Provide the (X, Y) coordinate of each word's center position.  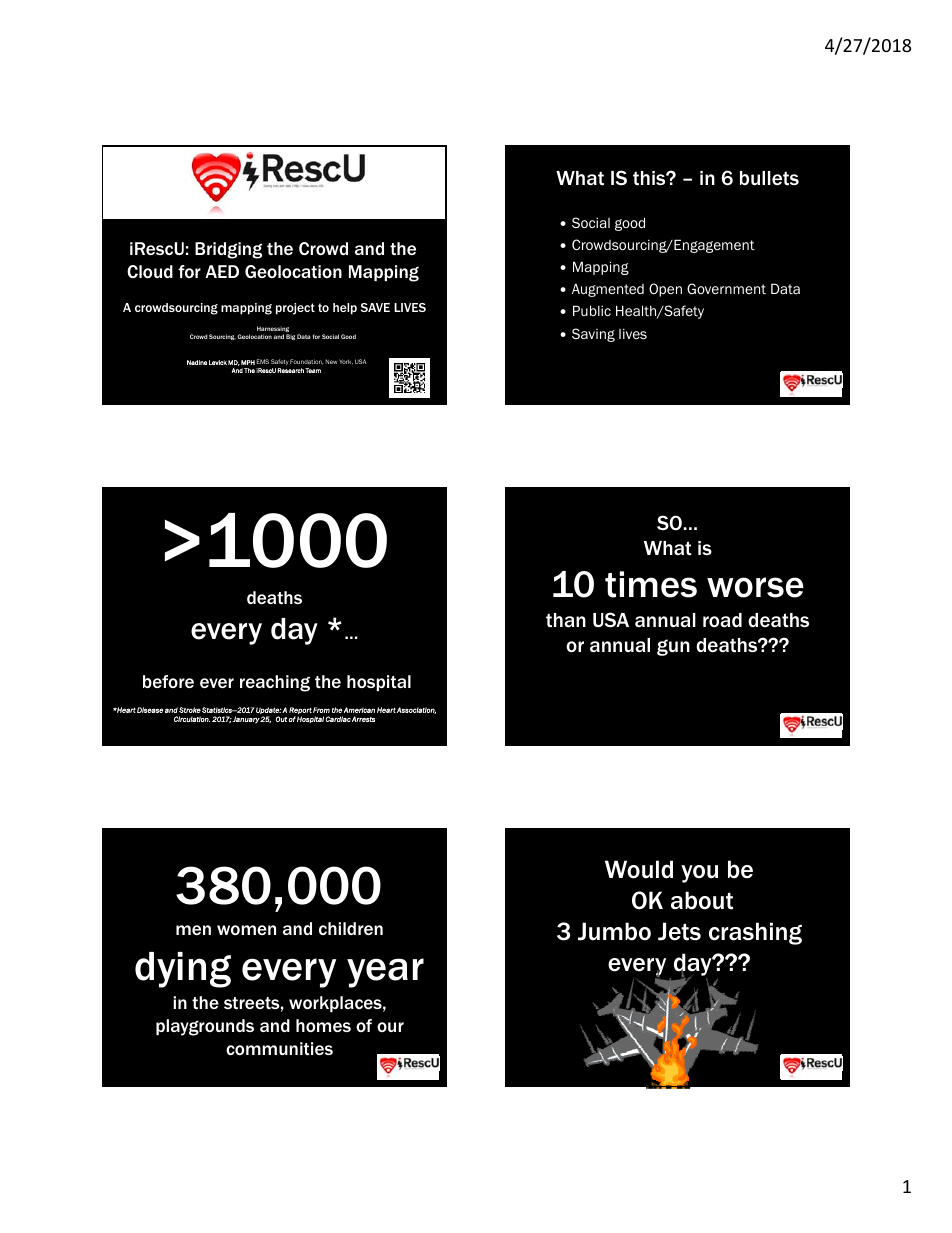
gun (673, 647)
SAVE (375, 307)
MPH (248, 362)
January (246, 720)
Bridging (228, 250)
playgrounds (205, 1027)
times (651, 584)
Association (416, 710)
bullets (769, 178)
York (346, 362)
